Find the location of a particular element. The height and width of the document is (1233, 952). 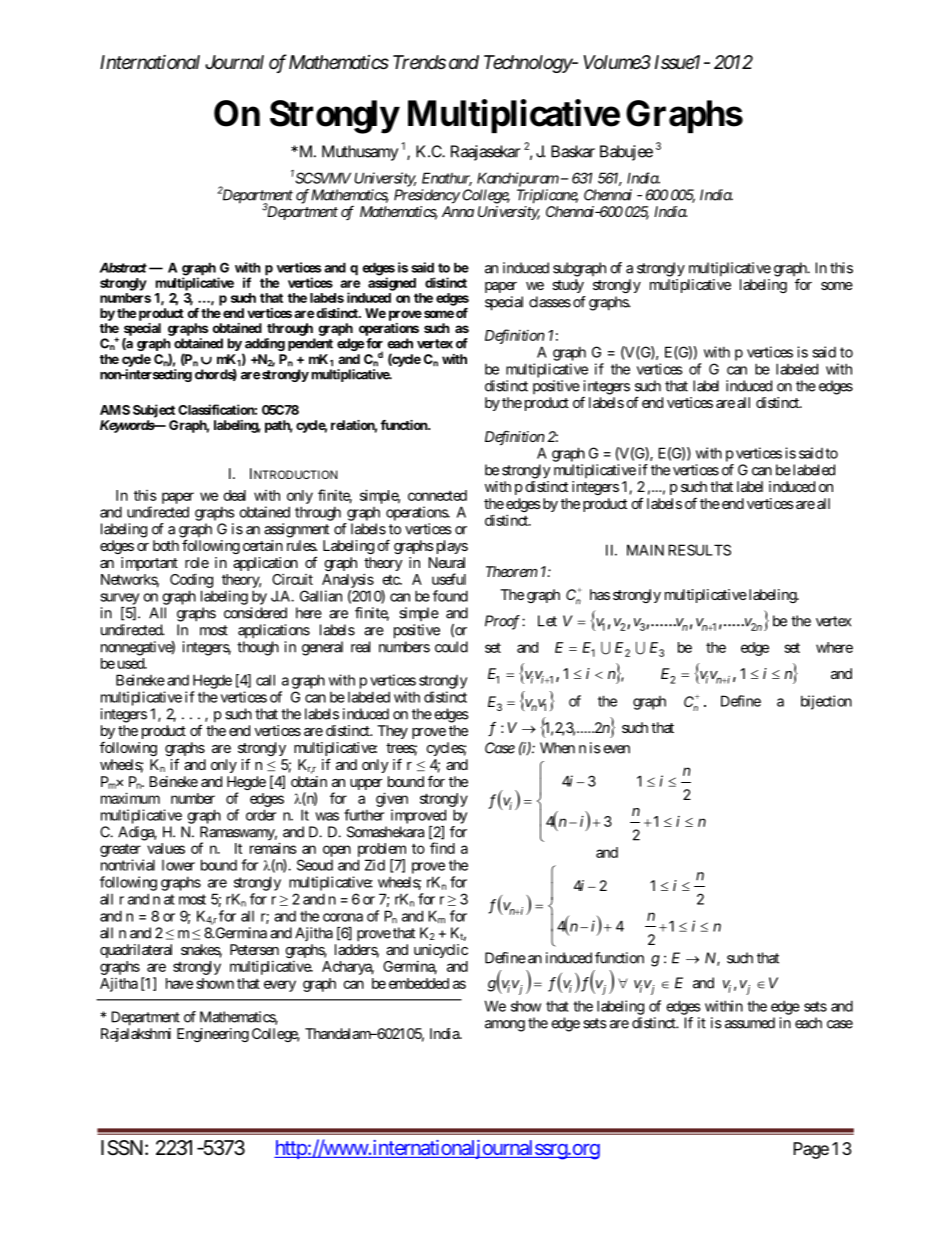

study is located at coordinates (568, 286).
